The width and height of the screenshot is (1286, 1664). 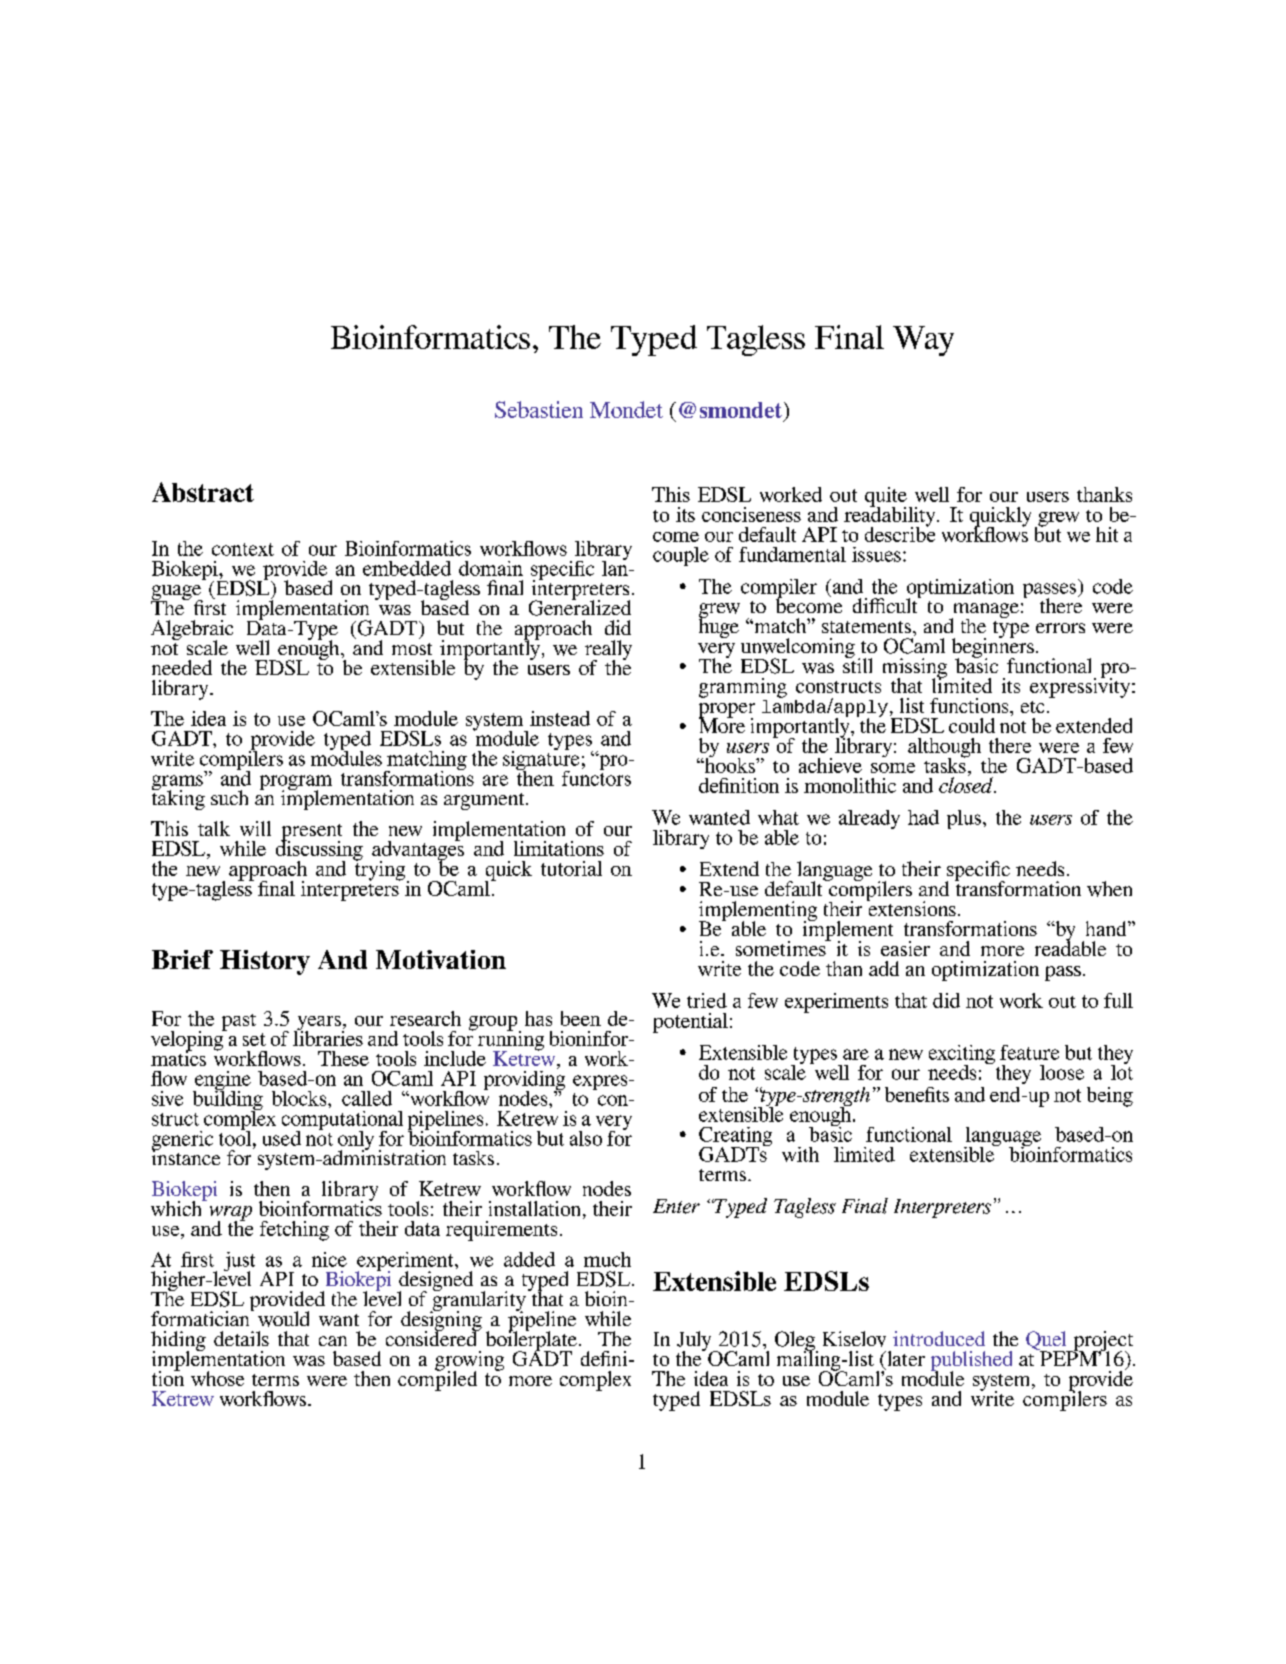 I want to click on published, so click(x=971, y=1362).
